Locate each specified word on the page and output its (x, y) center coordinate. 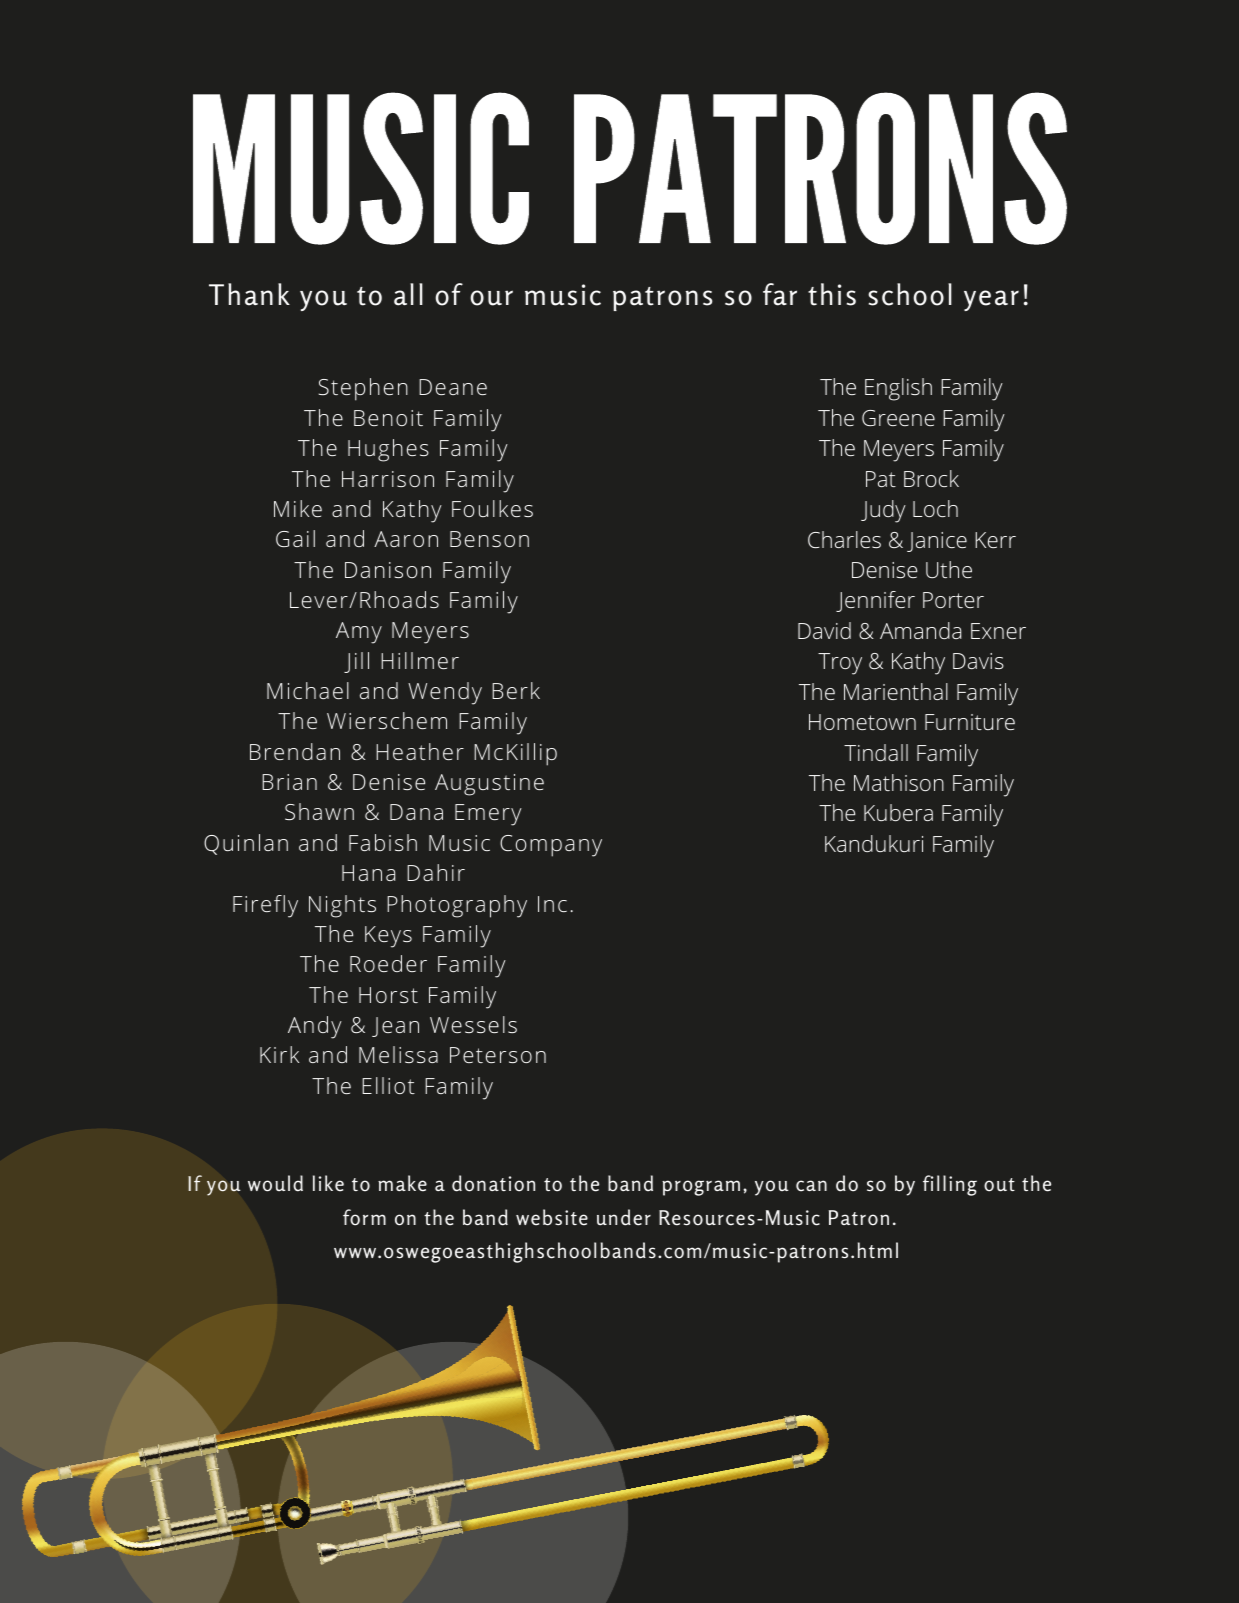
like (328, 1183)
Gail (295, 538)
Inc (552, 904)
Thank (249, 294)
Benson (489, 539)
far (780, 294)
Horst (388, 995)
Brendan (295, 751)
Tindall (876, 752)
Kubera (898, 812)
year (991, 300)
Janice (937, 542)
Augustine (489, 785)
